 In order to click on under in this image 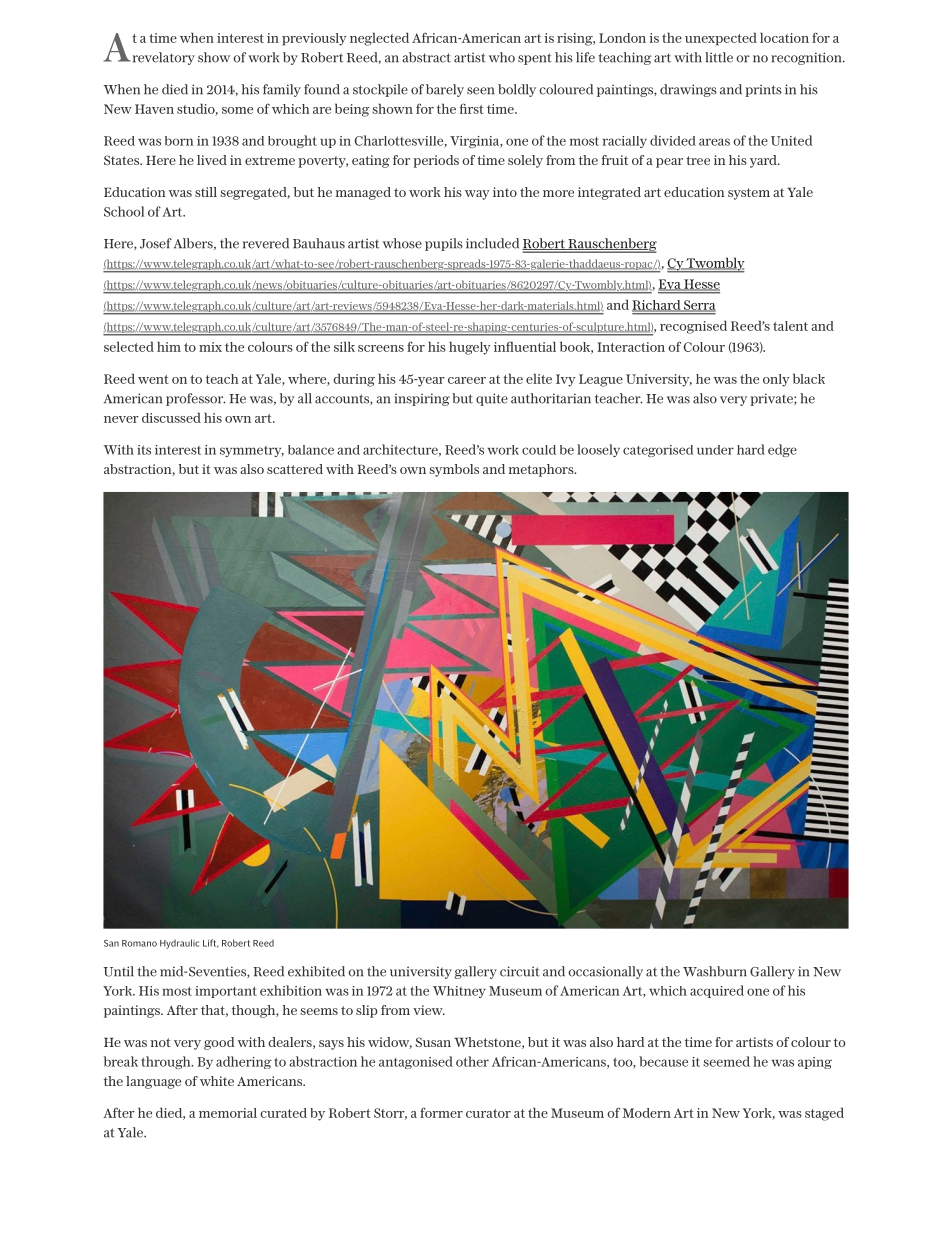, I will do `click(715, 450)`.
